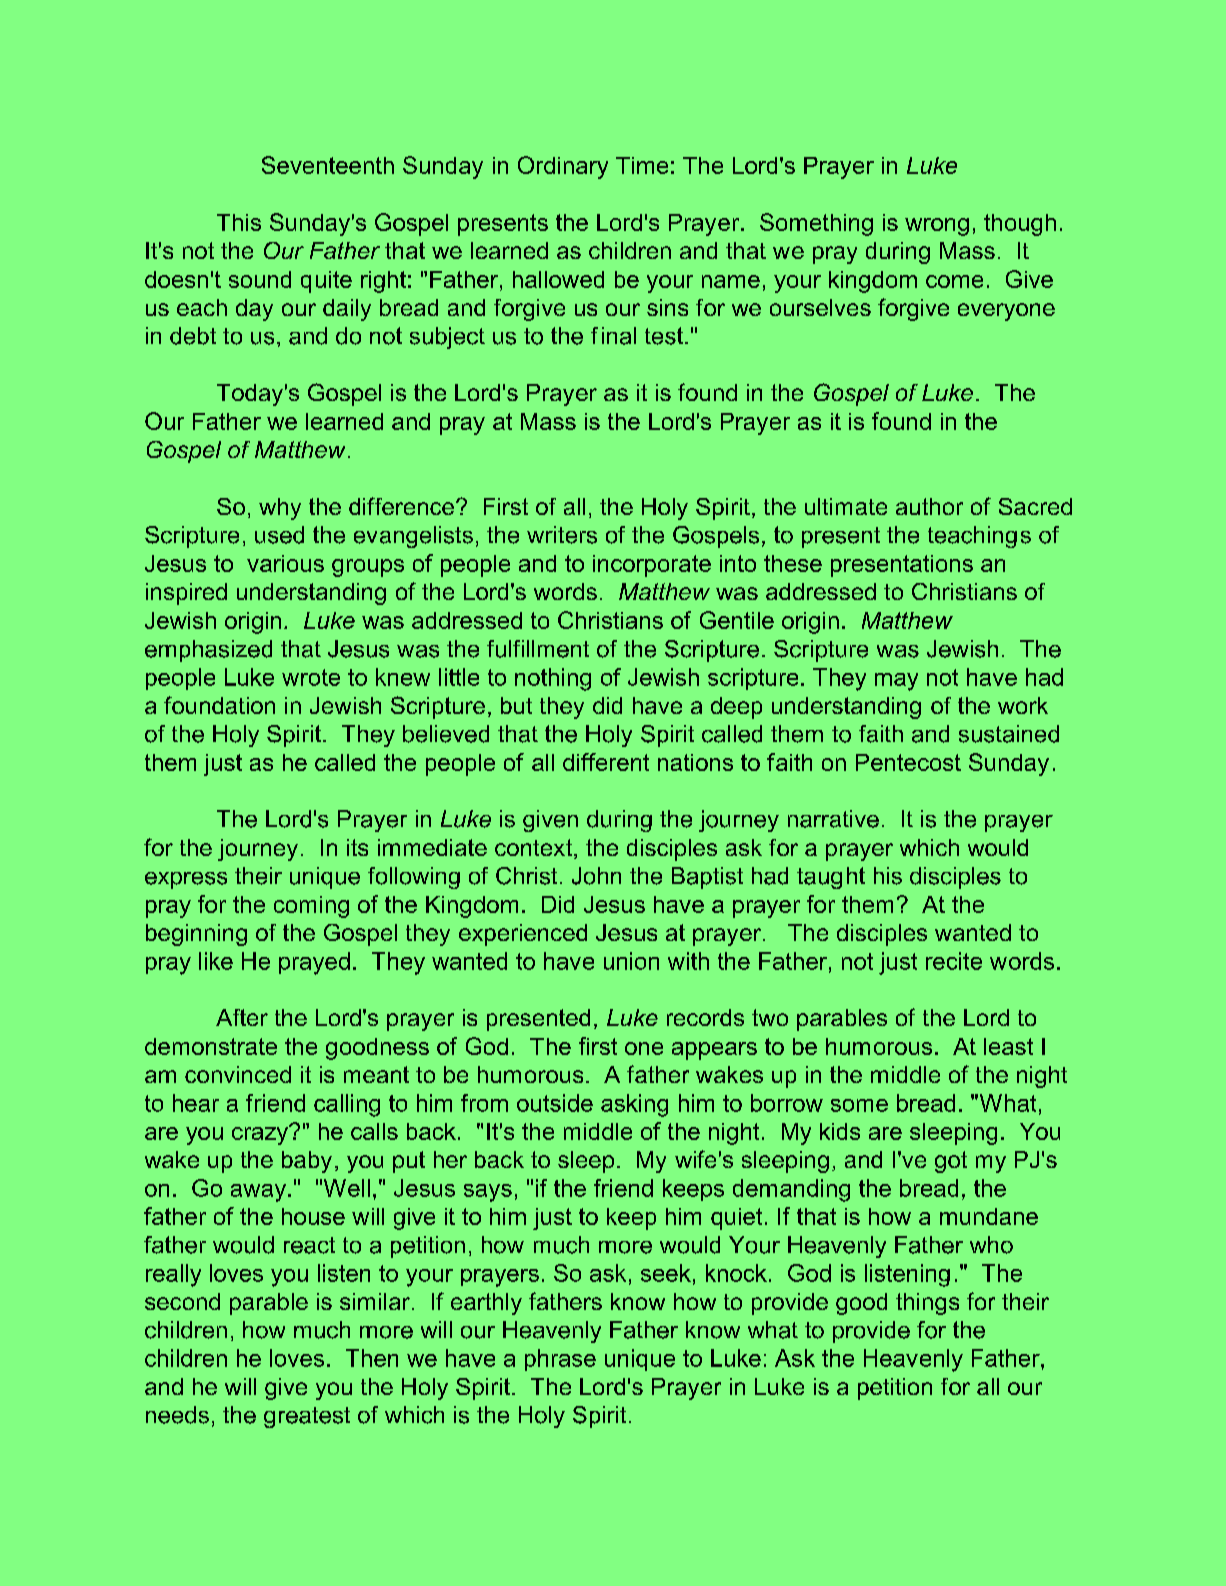 This screenshot has height=1586, width=1226. What do you see at coordinates (372, 1358) in the screenshot?
I see `Then` at bounding box center [372, 1358].
